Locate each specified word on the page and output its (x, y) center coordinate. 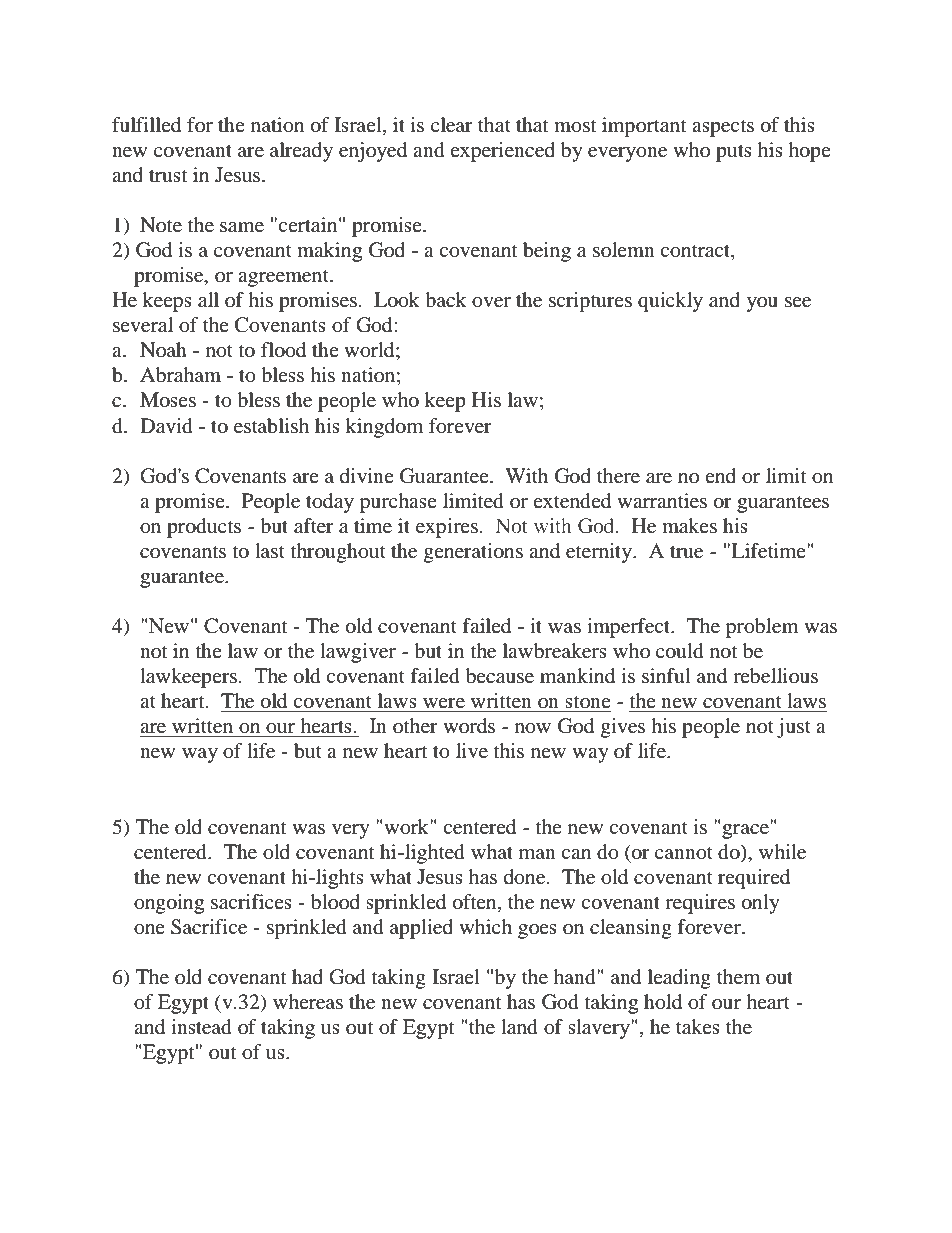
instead (201, 1027)
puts (734, 153)
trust (168, 175)
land (519, 1027)
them (738, 976)
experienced (502, 152)
